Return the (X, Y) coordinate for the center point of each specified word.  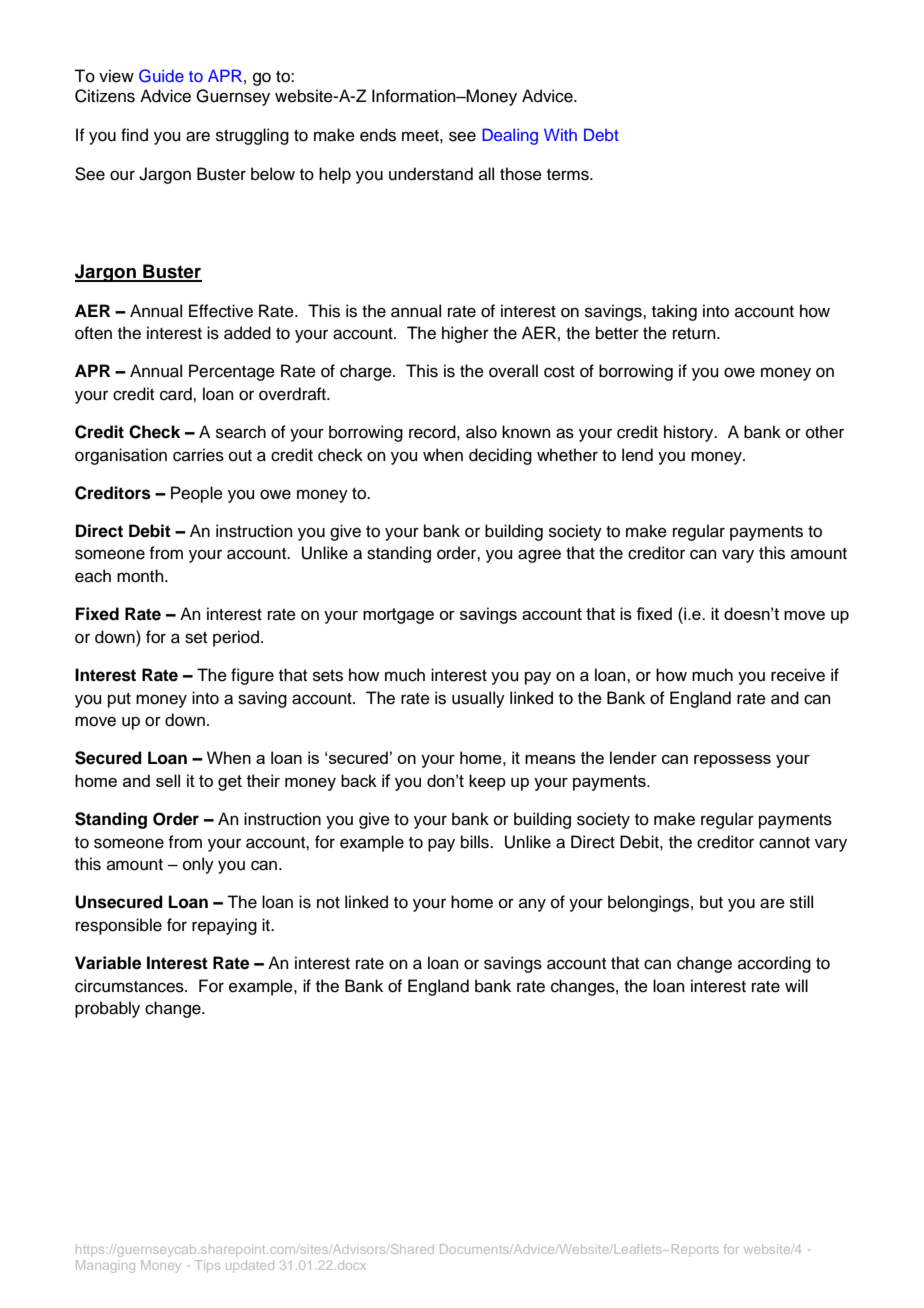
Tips (207, 1266)
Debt (601, 134)
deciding (500, 456)
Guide (161, 76)
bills (476, 842)
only (198, 865)
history (690, 433)
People (197, 494)
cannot (784, 843)
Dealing (510, 136)
